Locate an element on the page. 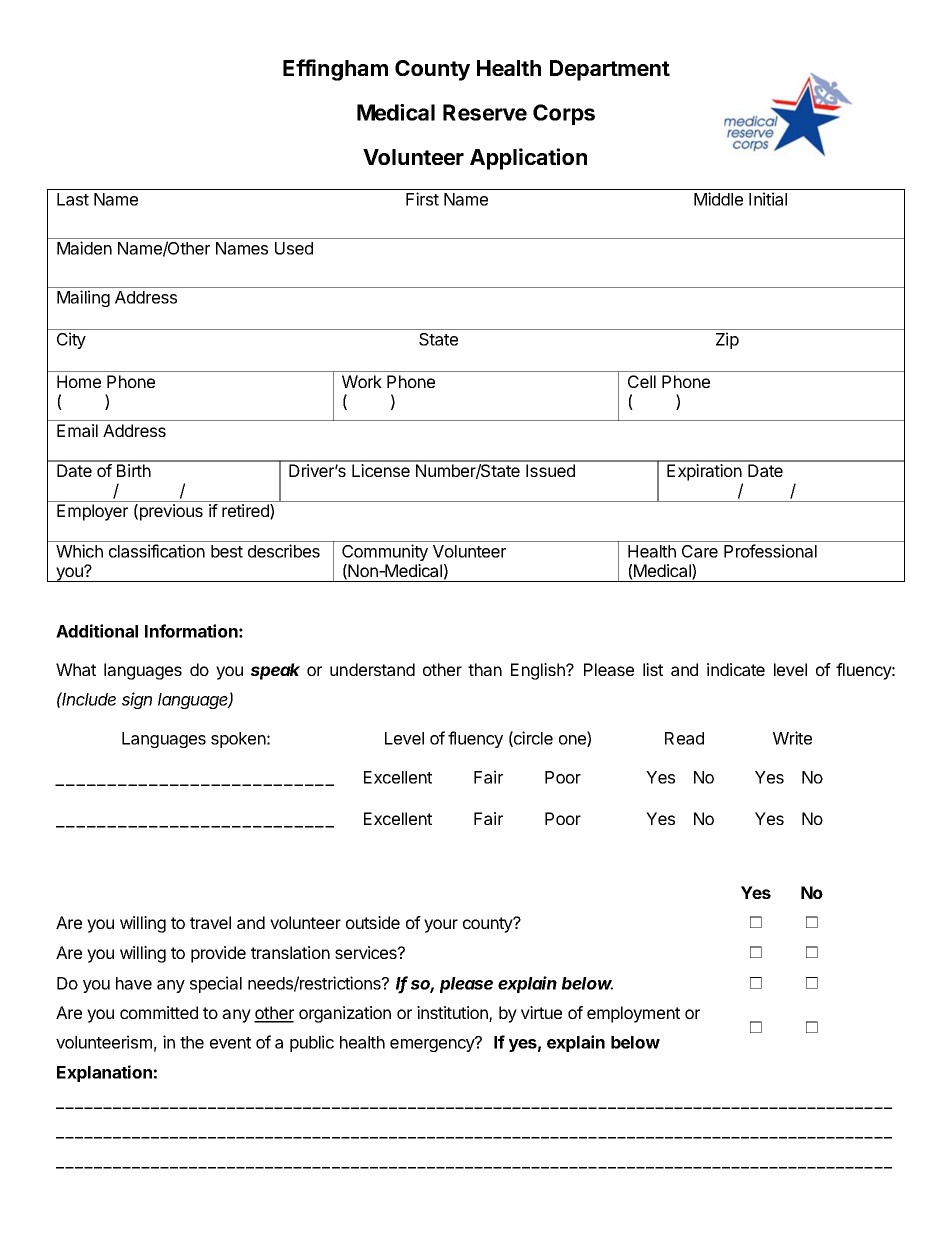 The width and height of the page is (952, 1233). Reserve is located at coordinates (485, 112).
